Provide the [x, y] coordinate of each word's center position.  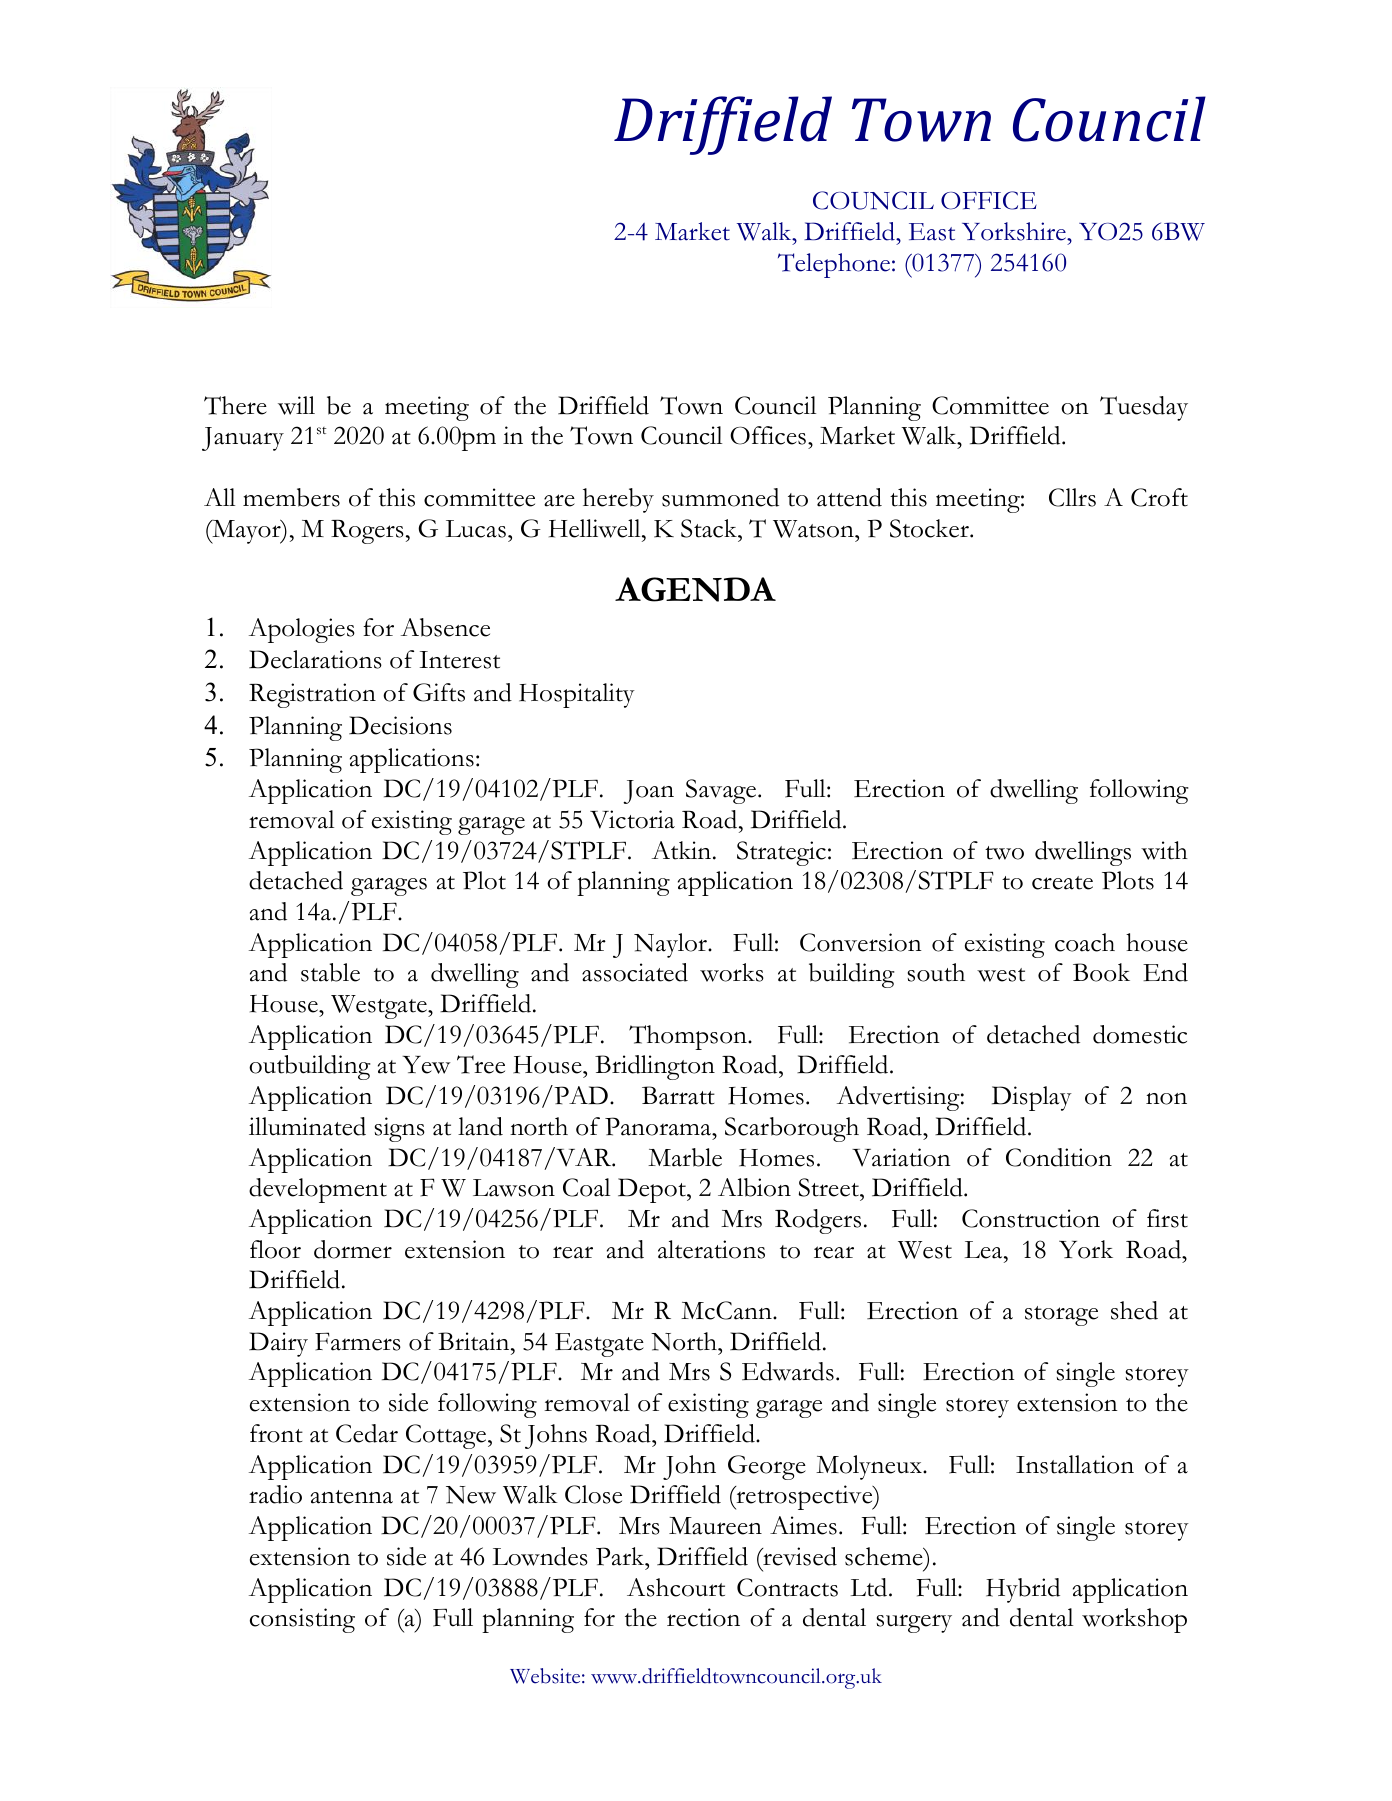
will [296, 405]
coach [1085, 942]
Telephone [834, 265]
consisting [302, 1620]
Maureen [715, 1526]
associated [635, 972]
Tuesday [1144, 408]
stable [330, 972]
